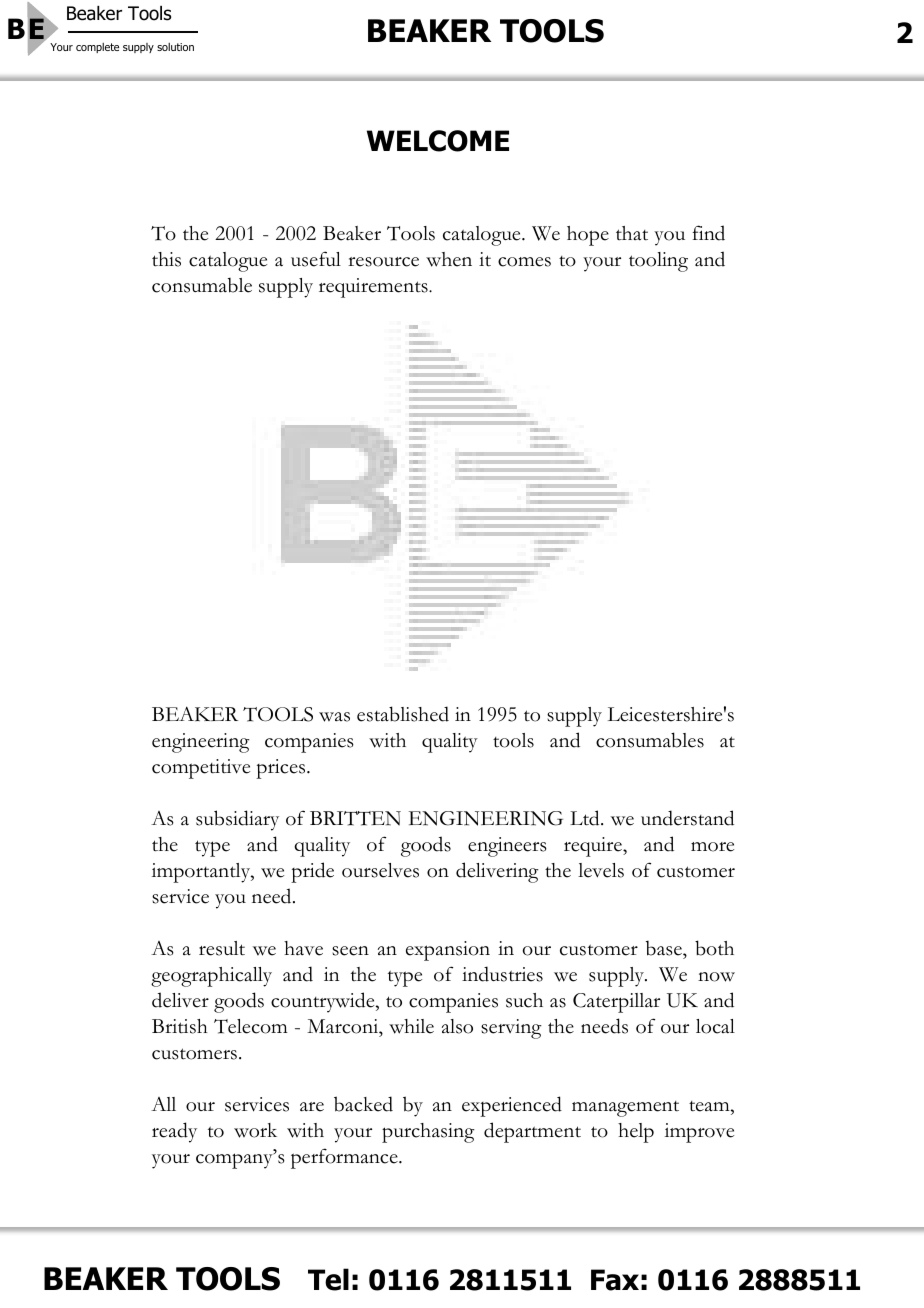  I want to click on purchasing, so click(428, 1133).
